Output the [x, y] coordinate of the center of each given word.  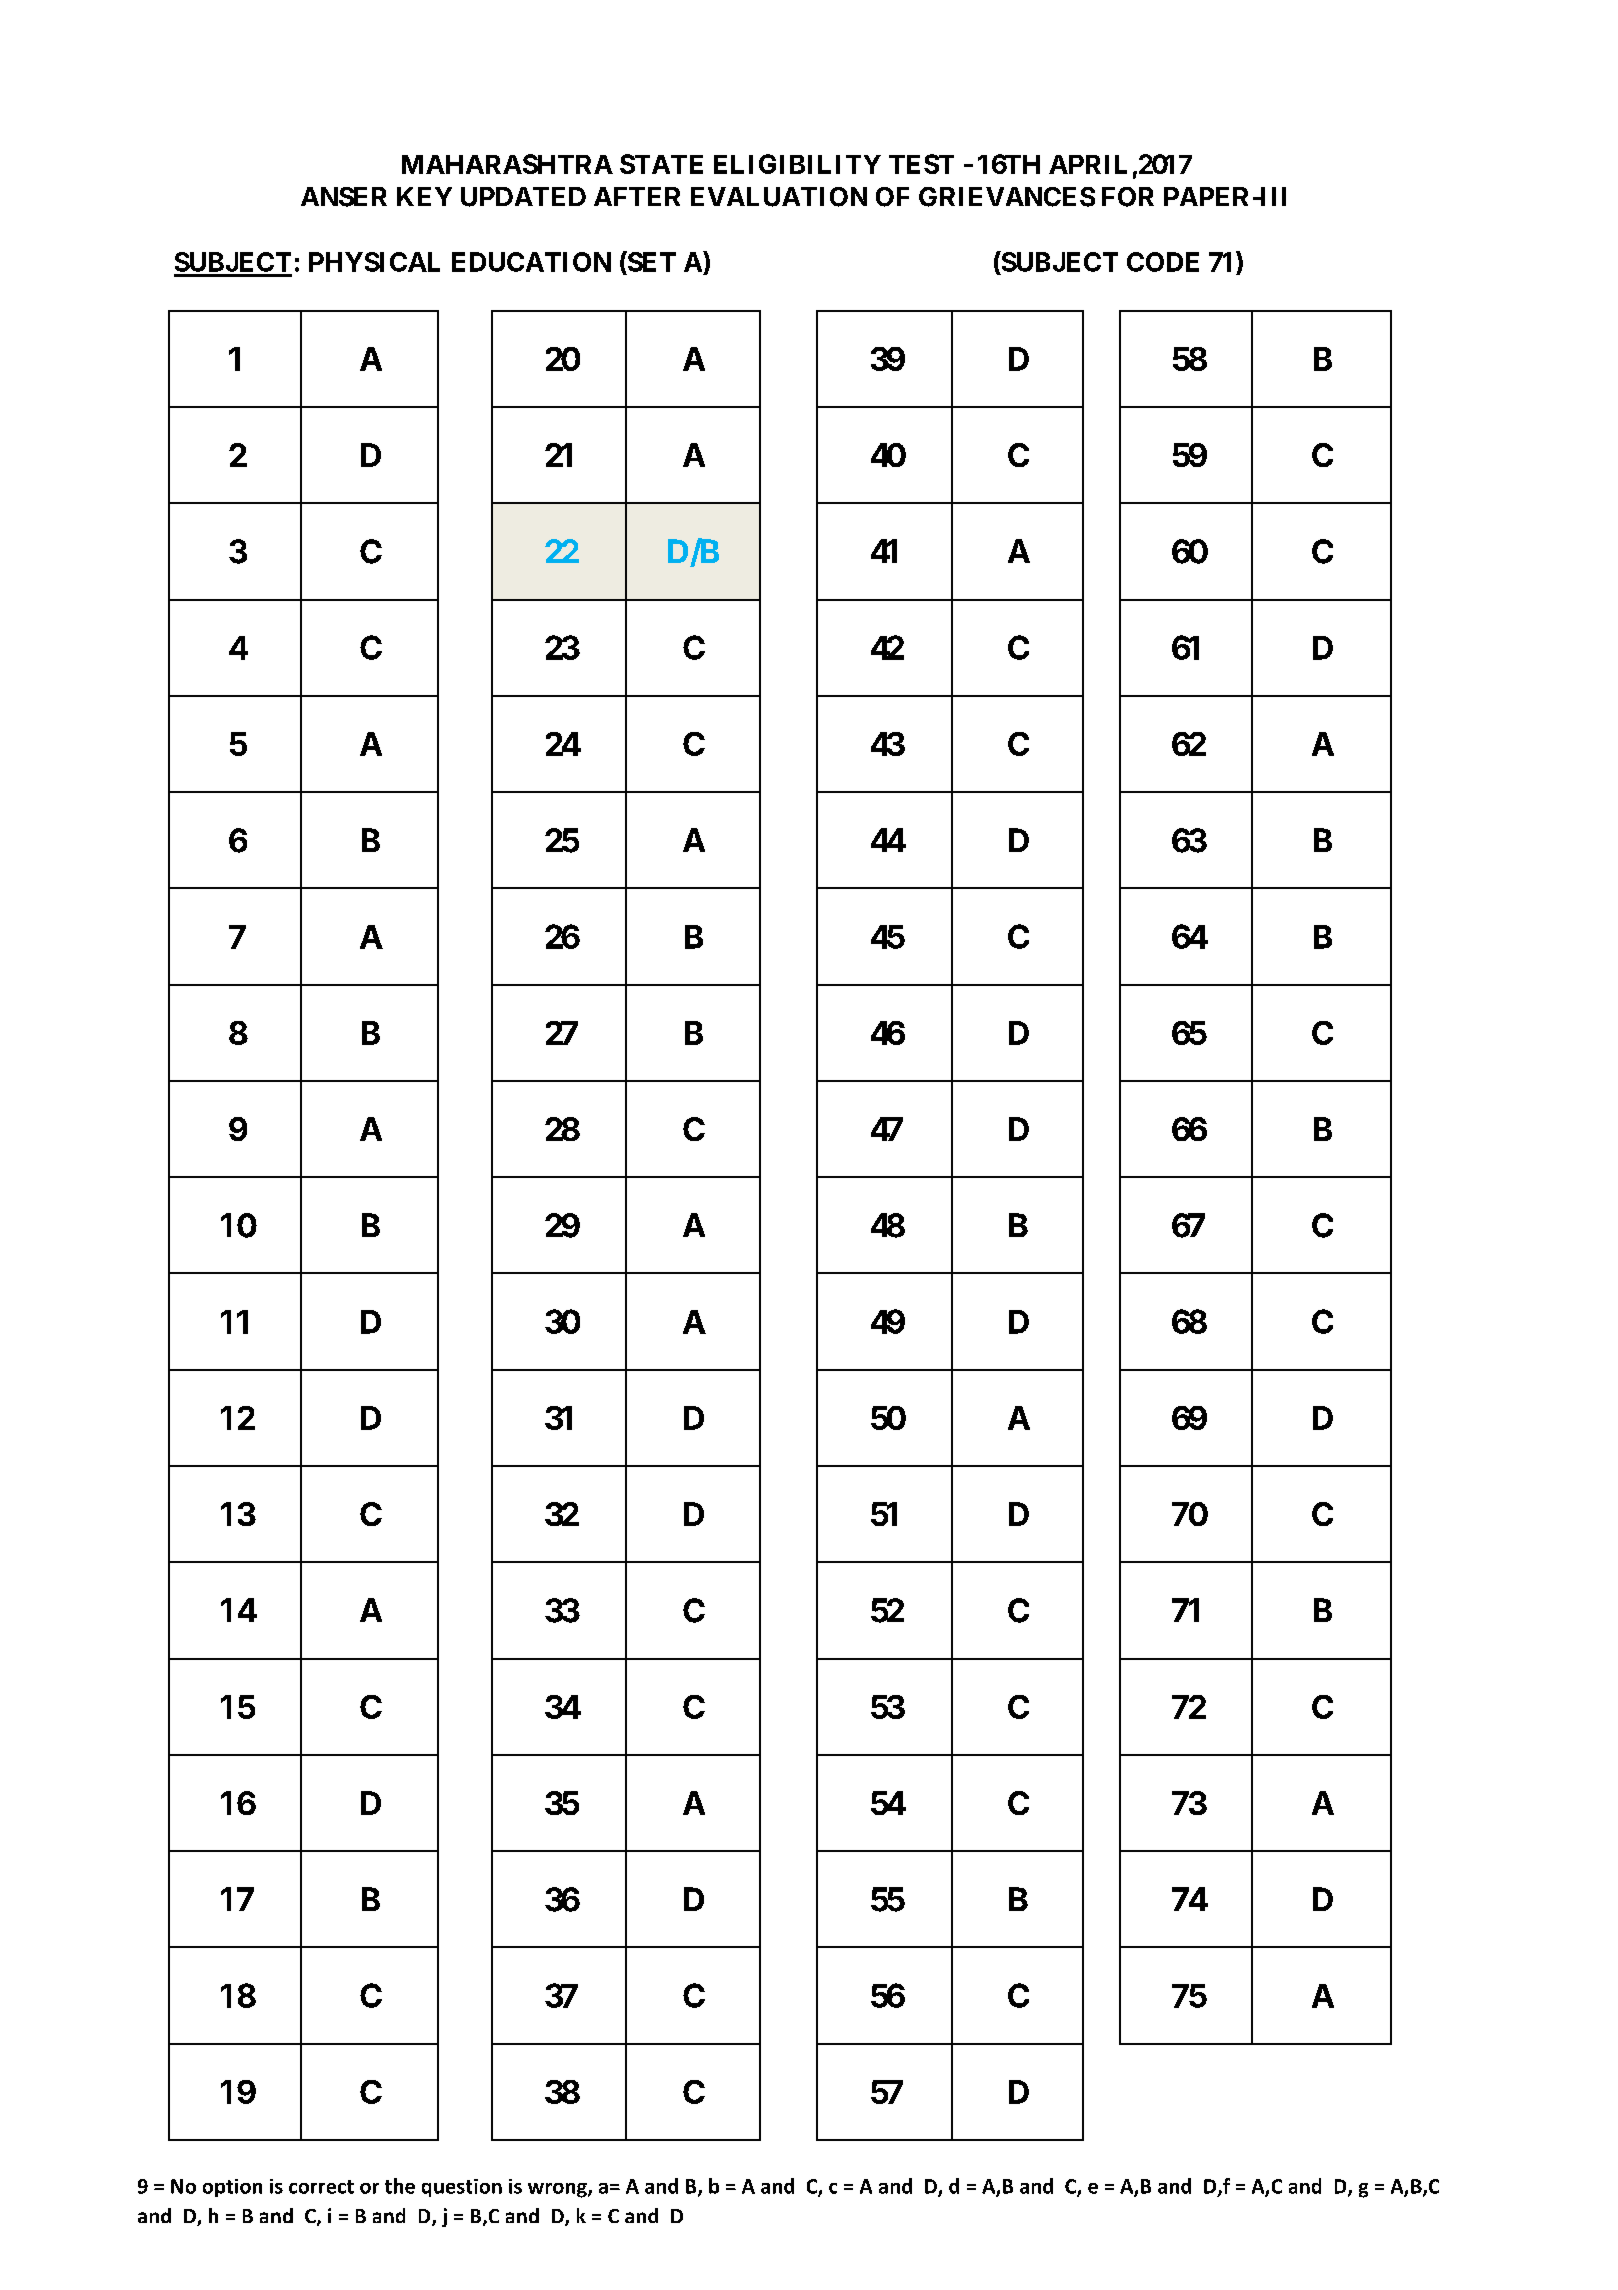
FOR [1128, 197]
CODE [1163, 262]
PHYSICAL [374, 262]
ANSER [344, 197]
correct [321, 2187]
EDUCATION [531, 262]
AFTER [637, 196]
